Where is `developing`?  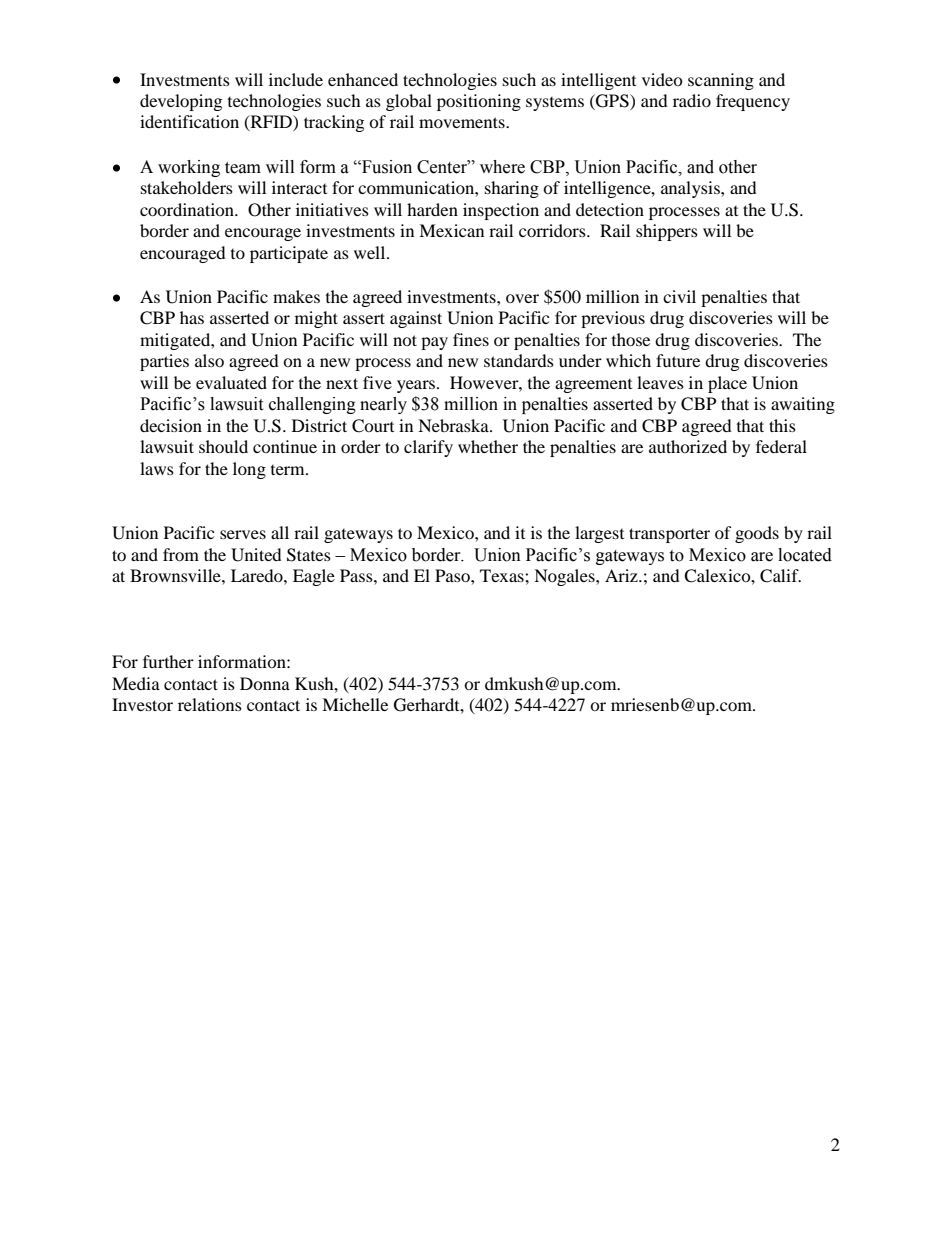
developing is located at coordinates (181, 102).
